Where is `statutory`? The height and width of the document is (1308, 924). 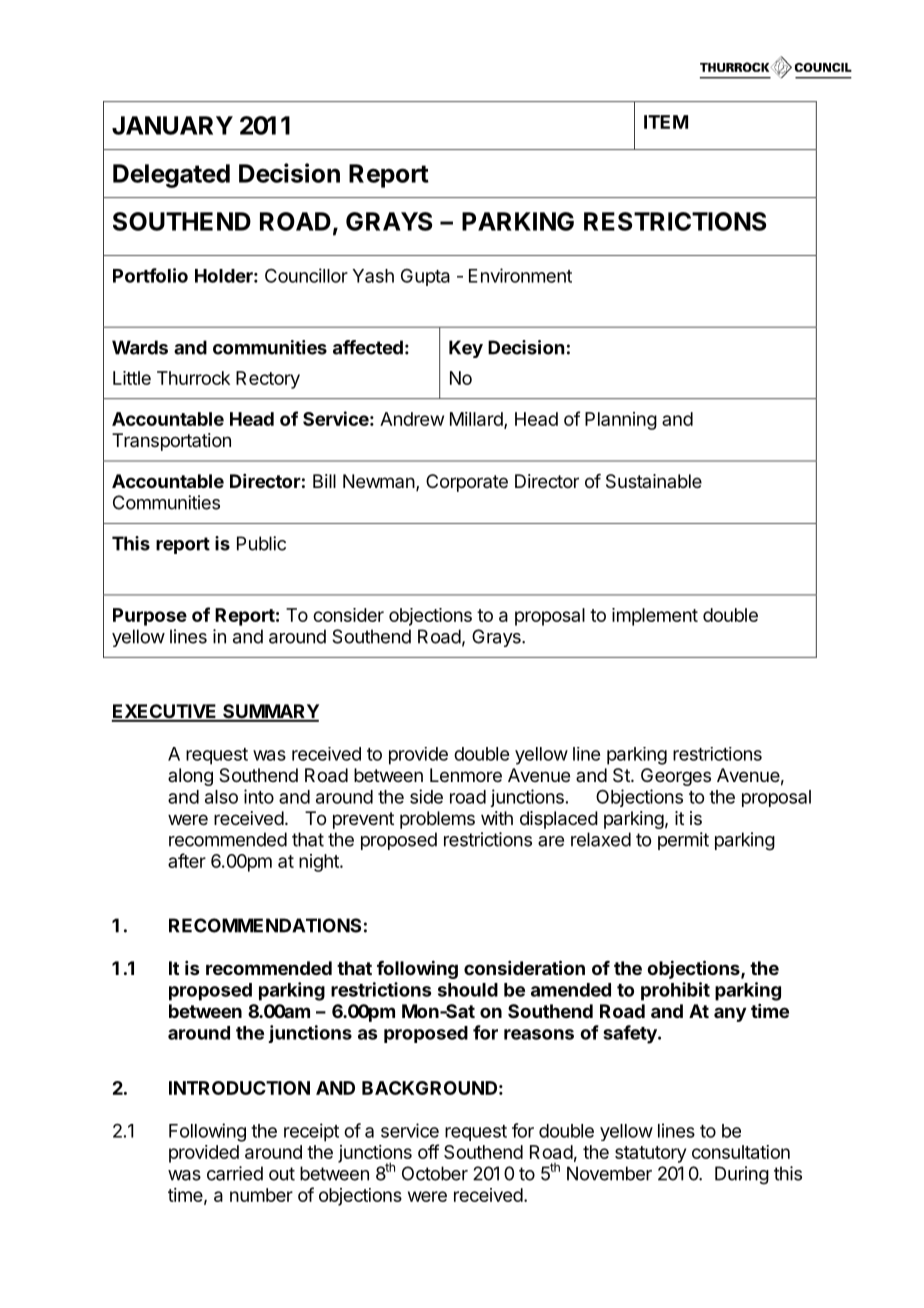 statutory is located at coordinates (650, 1154).
